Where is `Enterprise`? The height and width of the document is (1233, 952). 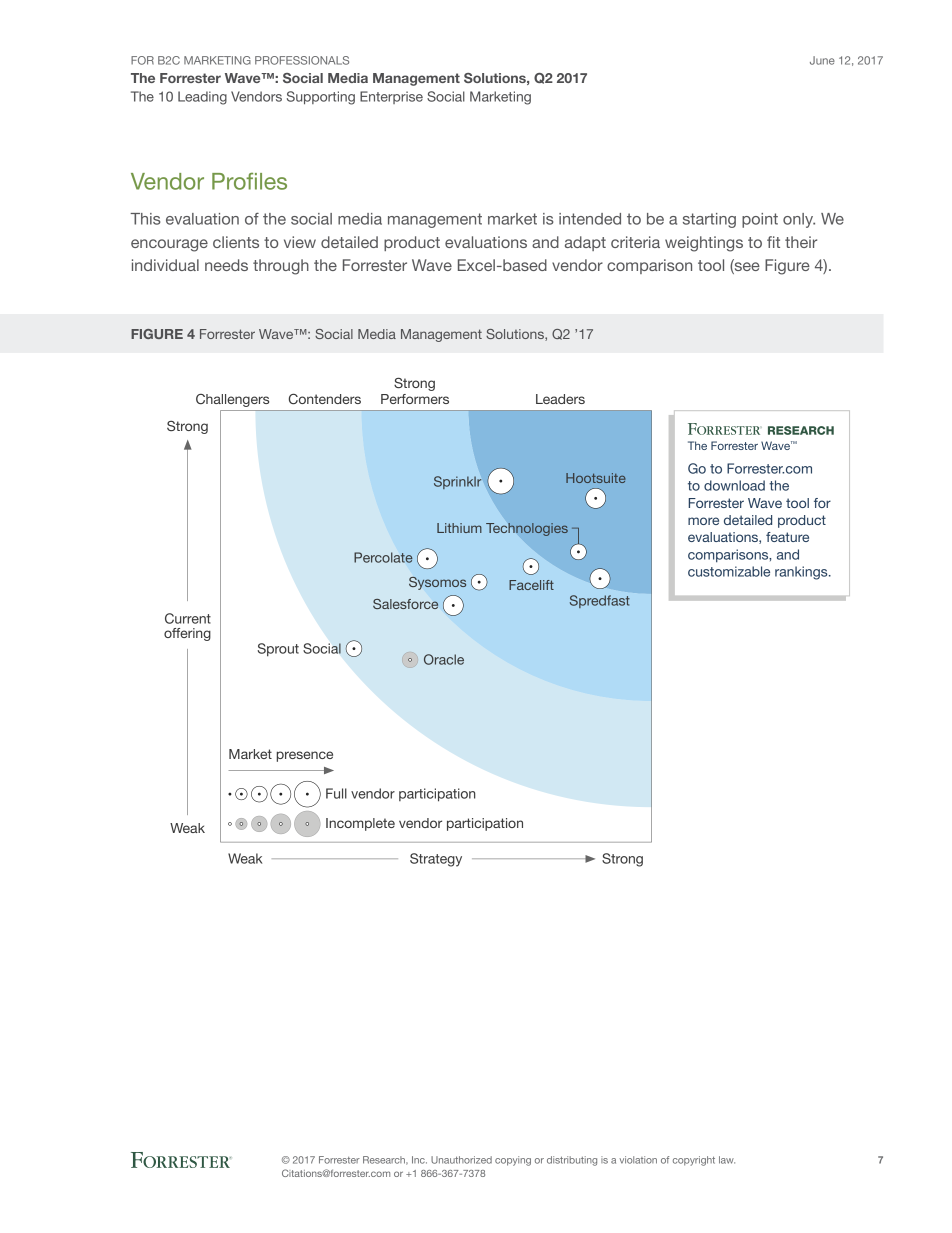 Enterprise is located at coordinates (391, 97).
